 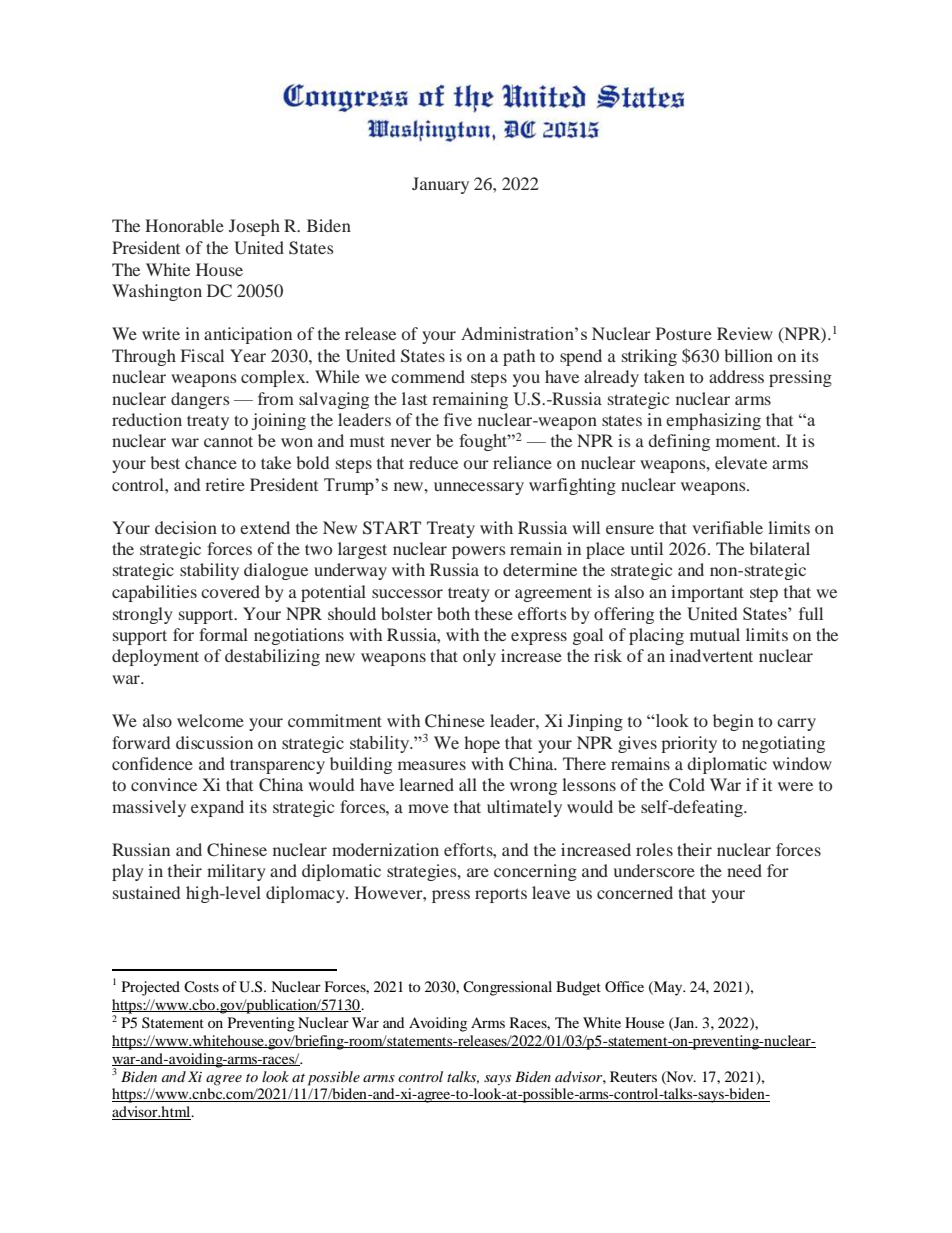 I want to click on Congressional, so click(x=507, y=988).
